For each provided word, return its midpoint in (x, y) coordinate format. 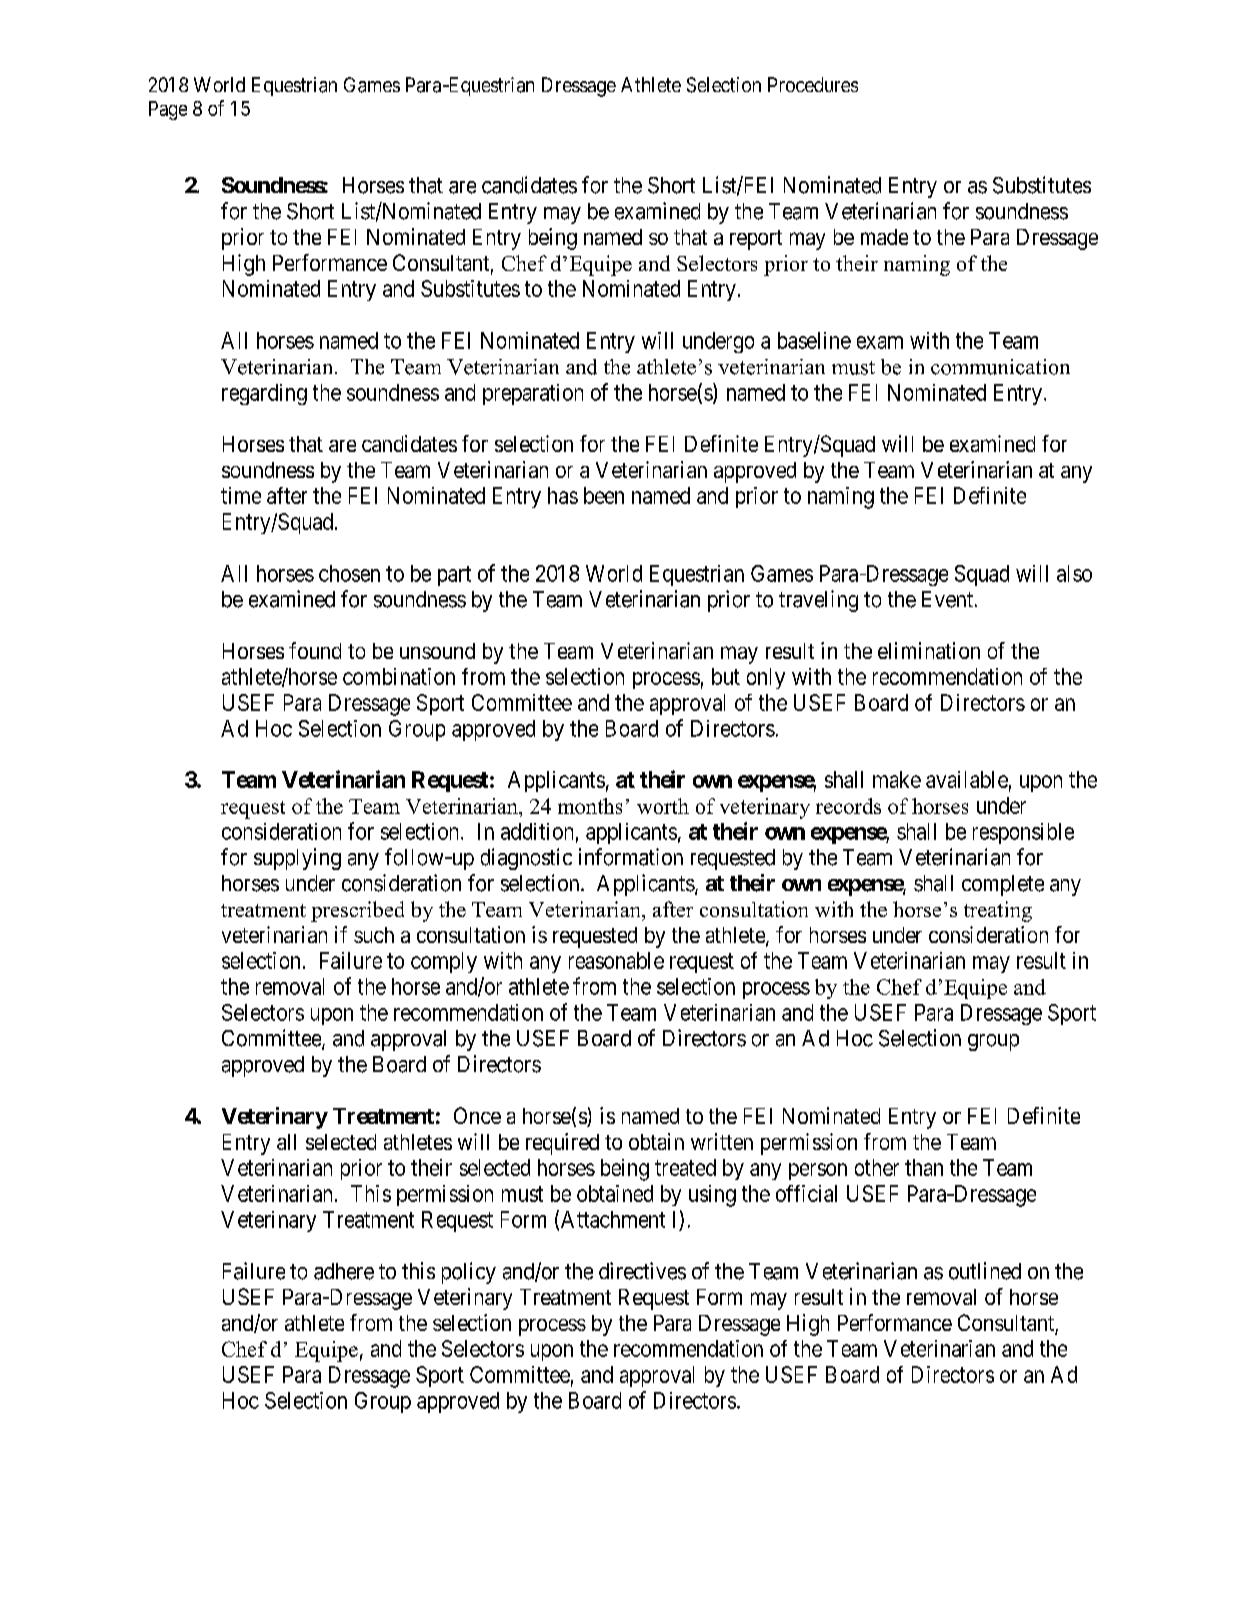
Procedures (813, 84)
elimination (929, 650)
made (884, 237)
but (726, 676)
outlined (985, 1271)
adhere (344, 1271)
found (315, 650)
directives (642, 1271)
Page (168, 110)
